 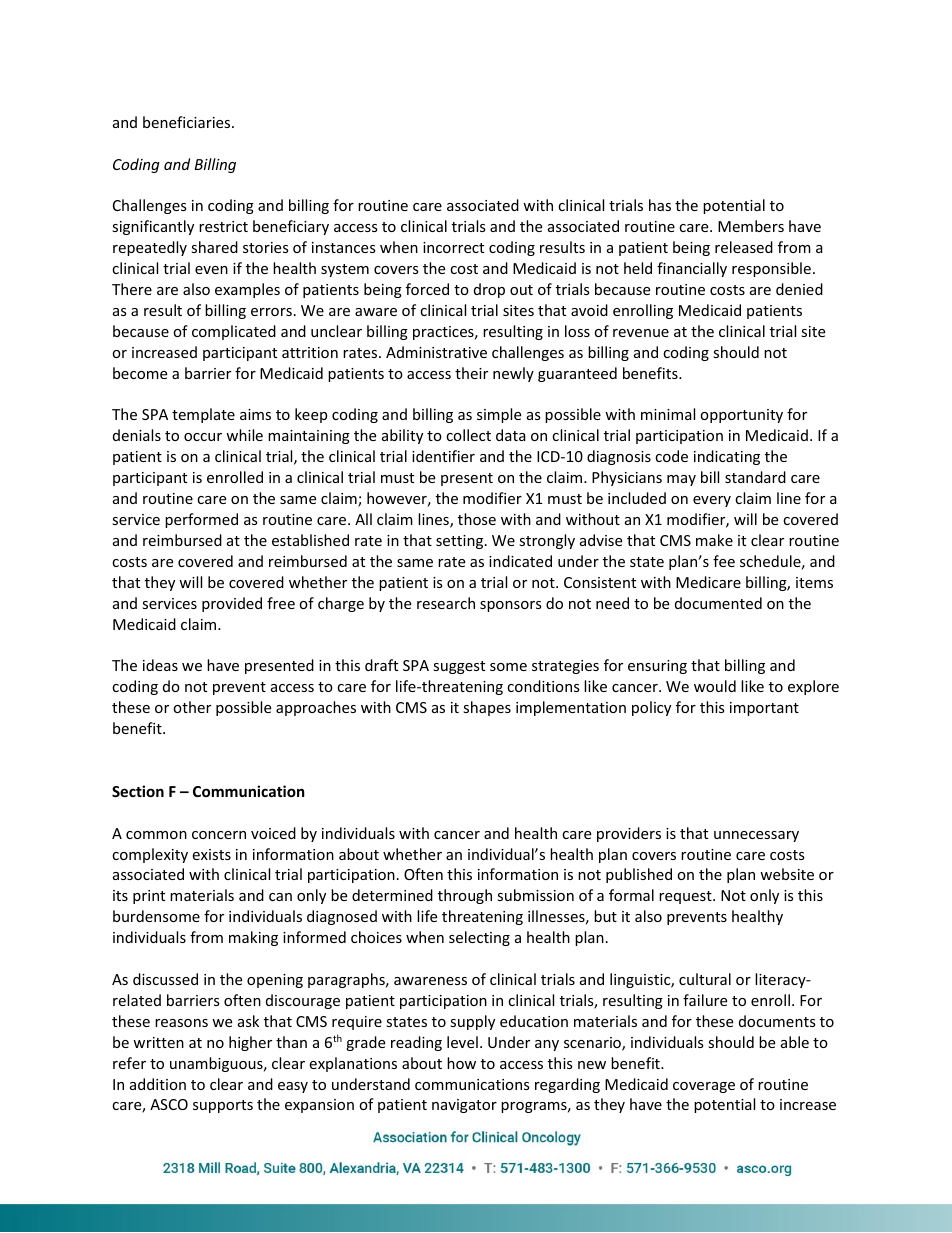 I want to click on coverage, so click(x=704, y=1087).
